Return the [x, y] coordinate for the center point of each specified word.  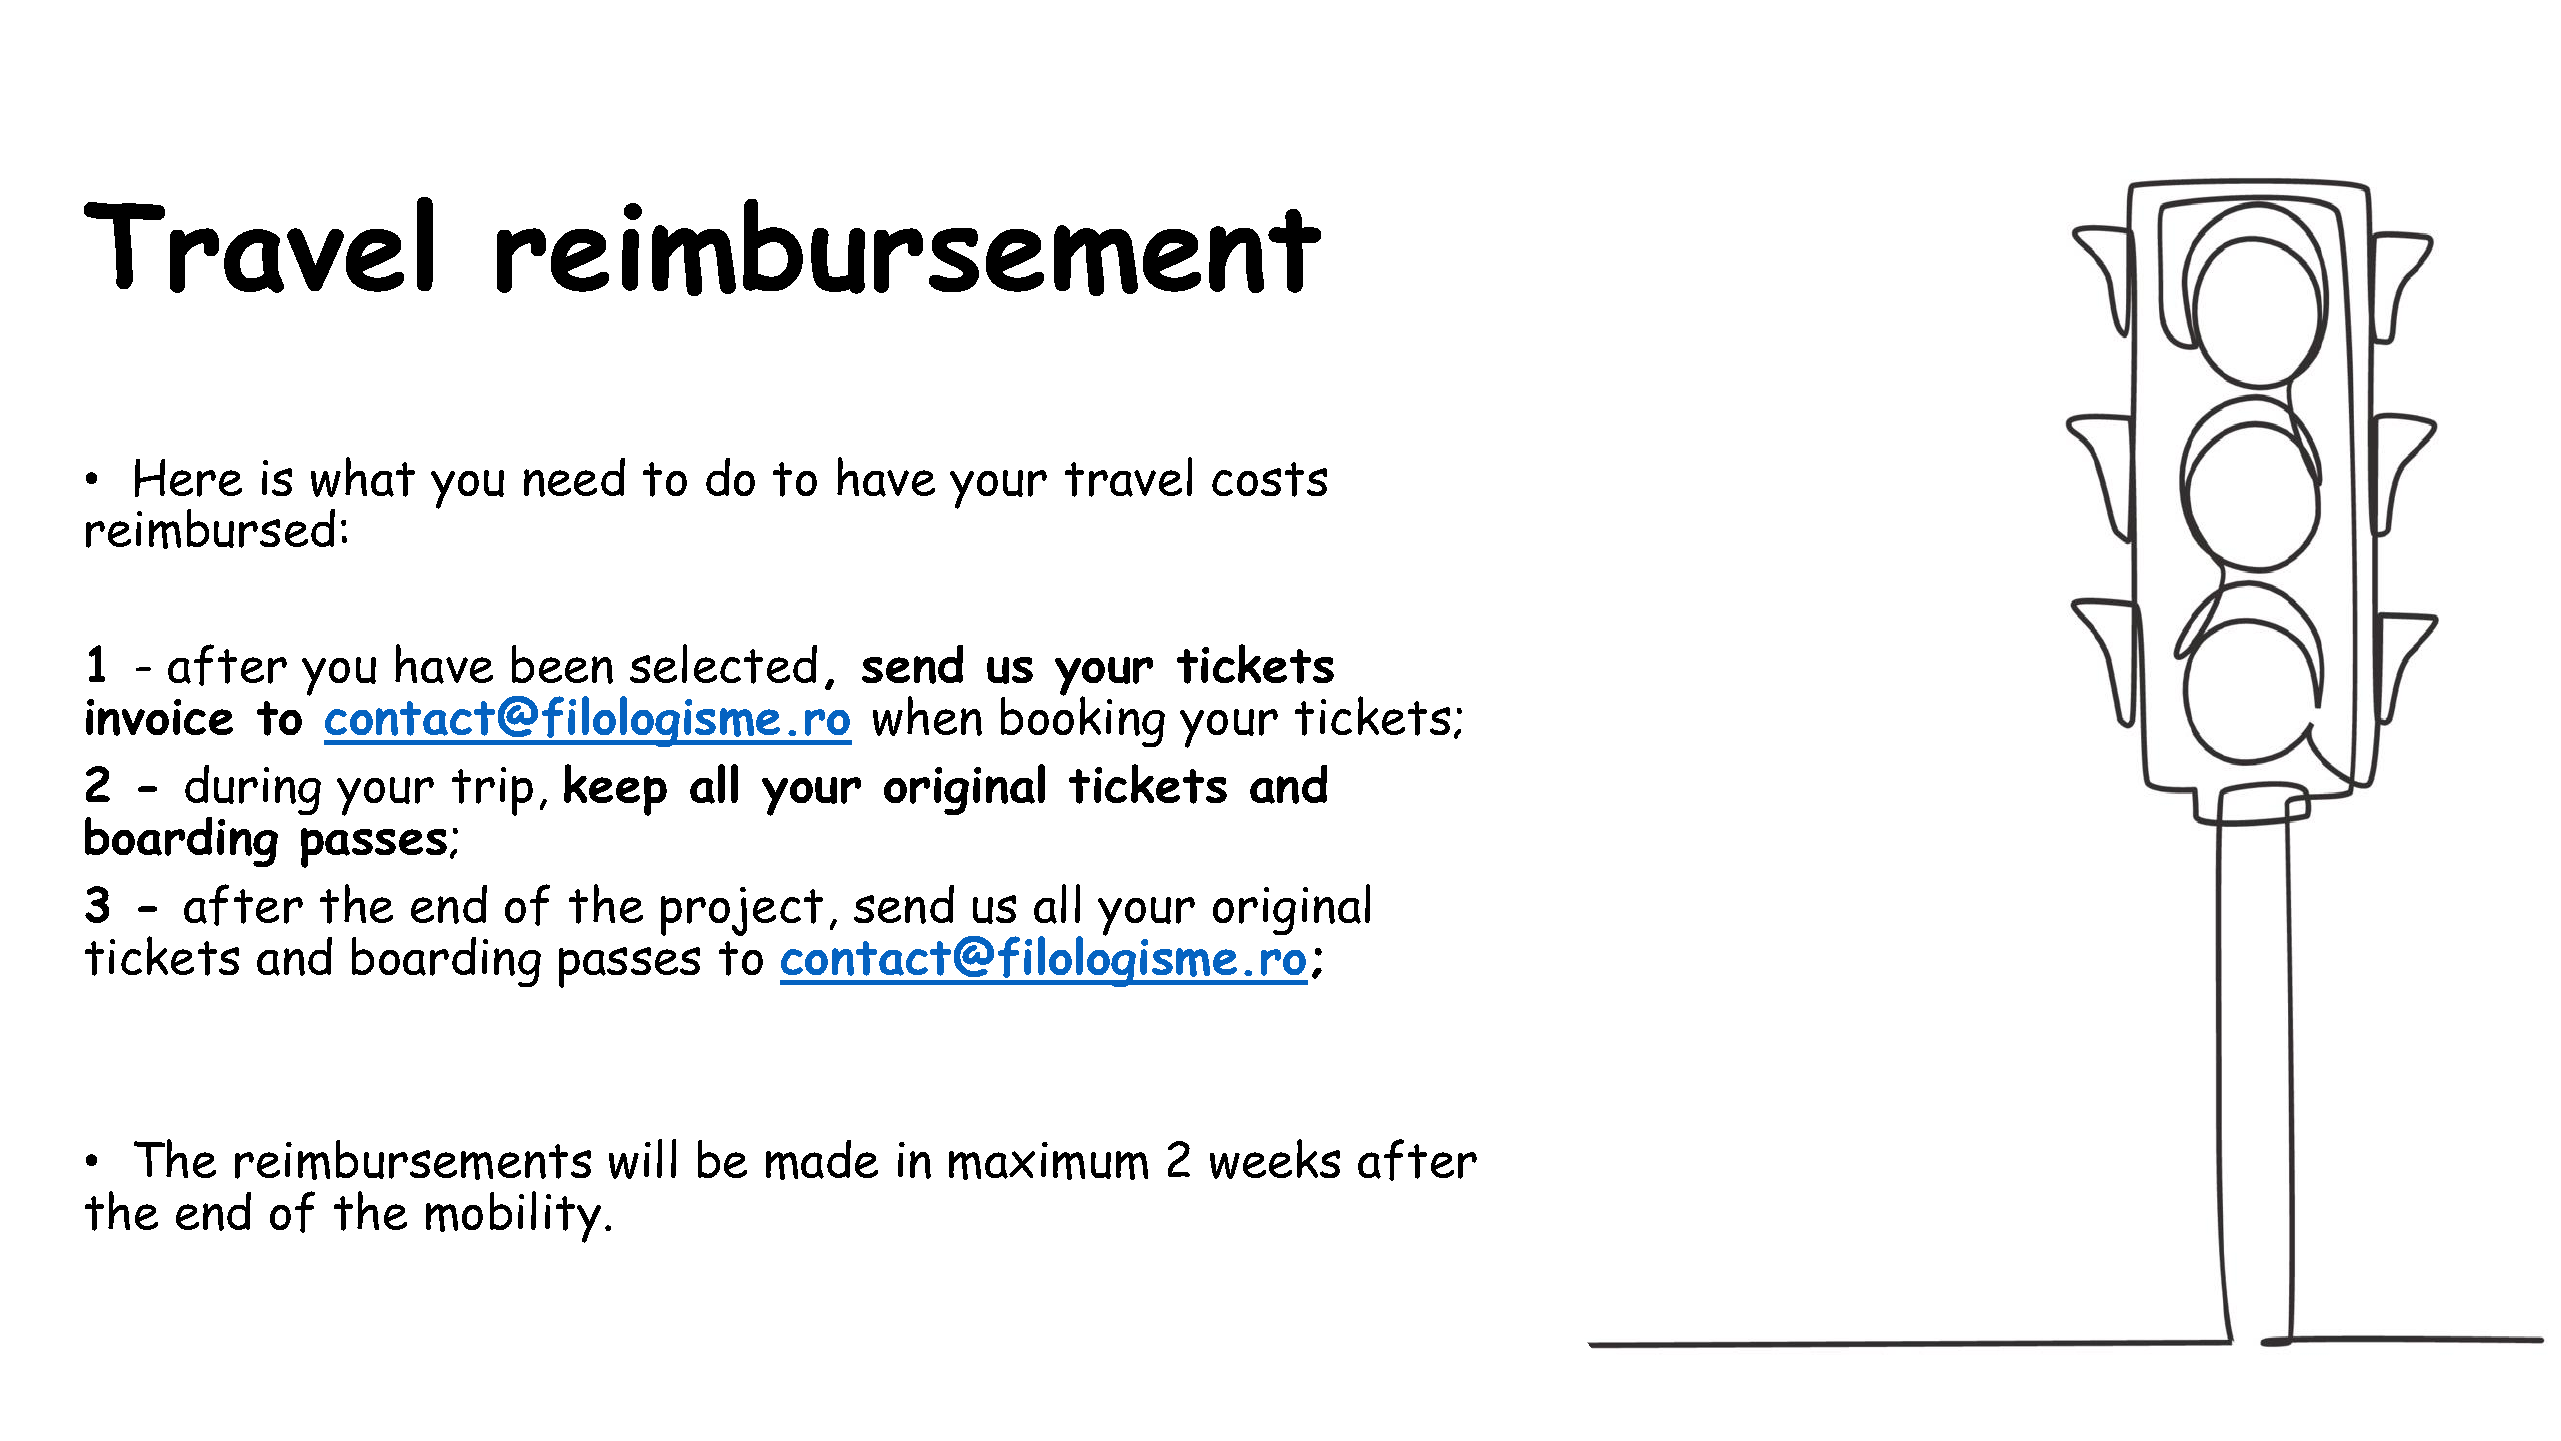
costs [1269, 479]
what [363, 477]
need [574, 477]
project [742, 911]
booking [1083, 721]
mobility [513, 1217]
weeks [1275, 1159]
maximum [1048, 1161]
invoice [159, 717]
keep [615, 790]
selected [723, 664]
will [642, 1159]
